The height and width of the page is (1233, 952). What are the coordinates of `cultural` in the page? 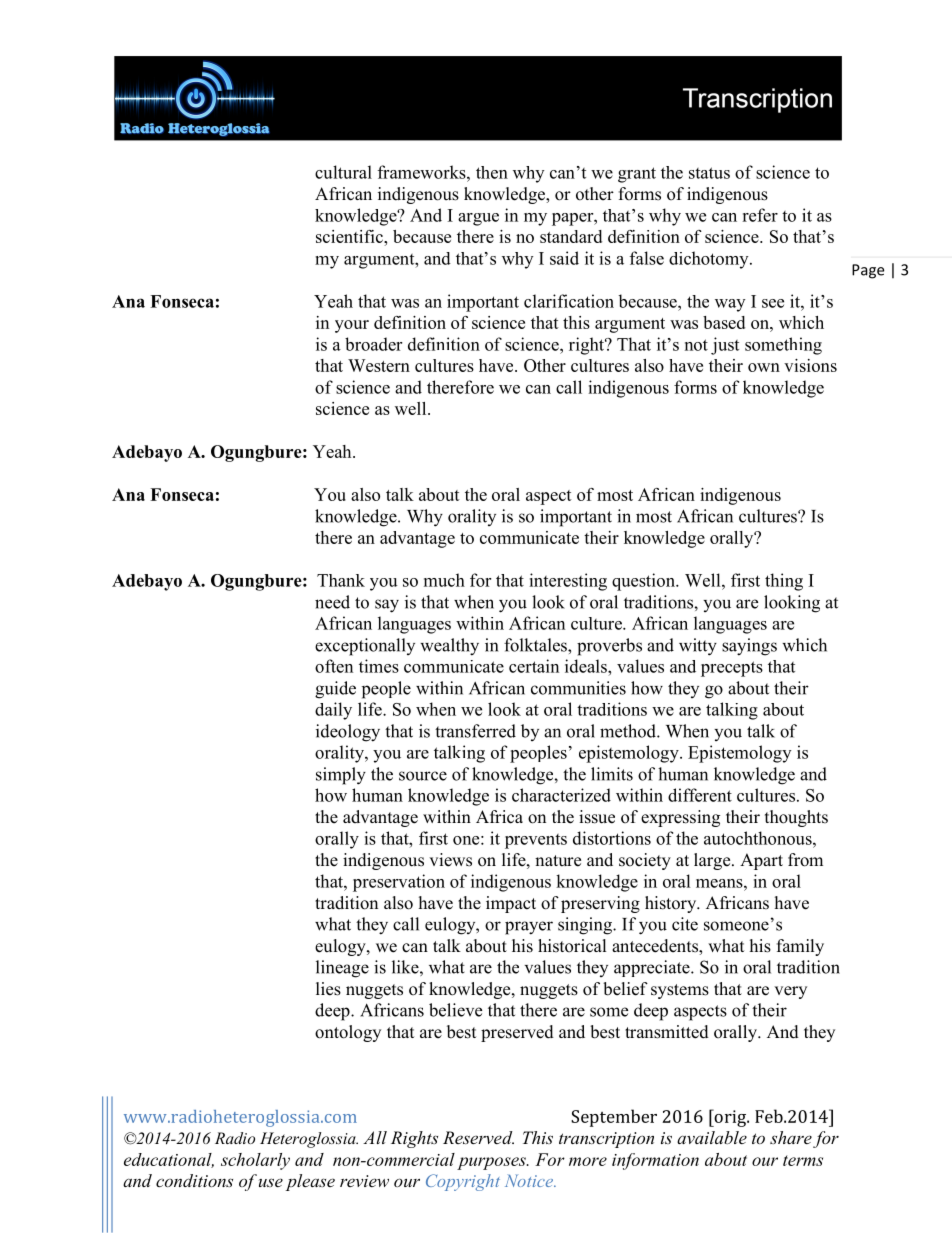 It's located at (343, 172).
